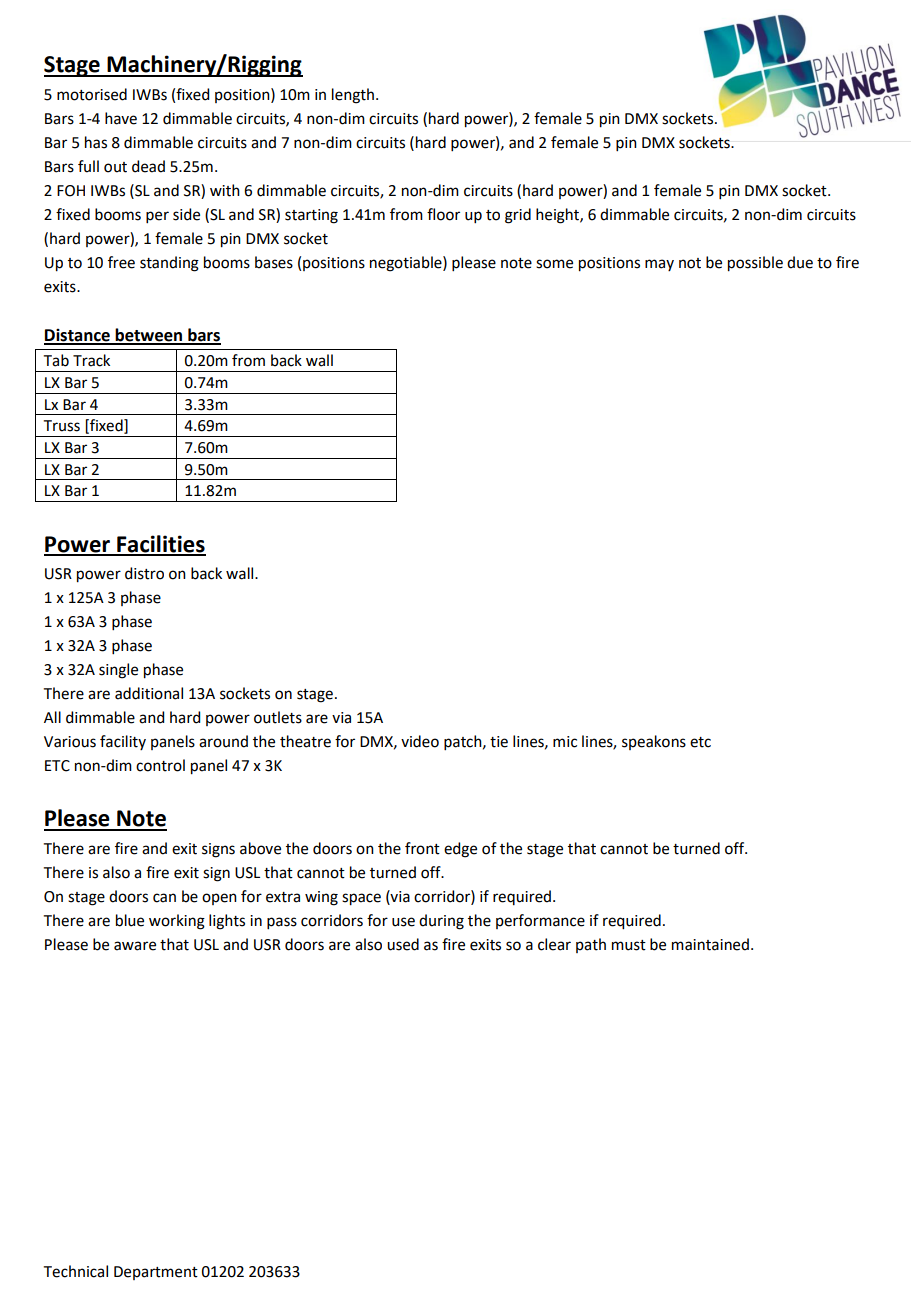 The height and width of the screenshot is (1308, 924). What do you see at coordinates (420, 741) in the screenshot?
I see `video` at bounding box center [420, 741].
